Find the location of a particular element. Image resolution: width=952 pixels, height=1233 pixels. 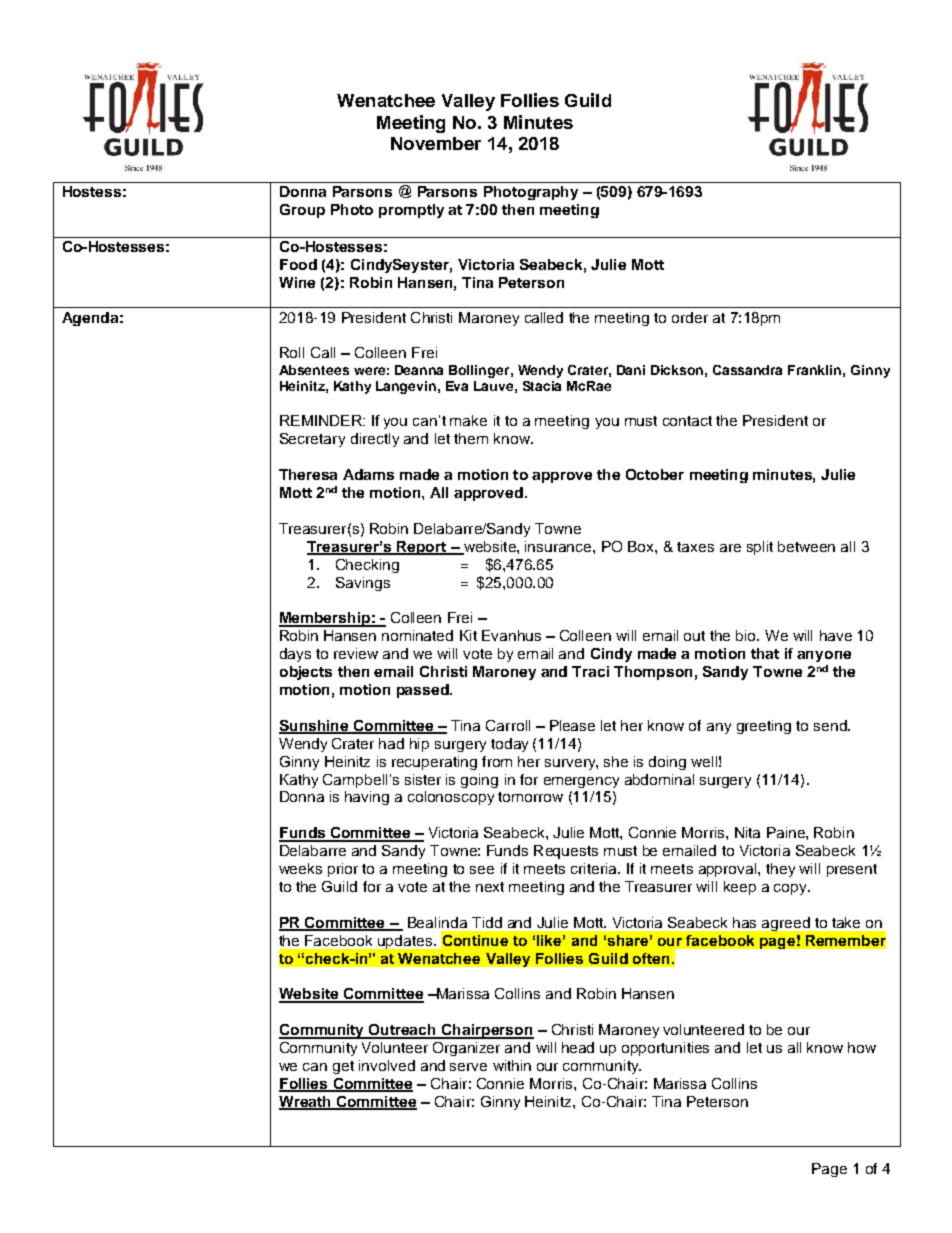

November is located at coordinates (436, 143).
